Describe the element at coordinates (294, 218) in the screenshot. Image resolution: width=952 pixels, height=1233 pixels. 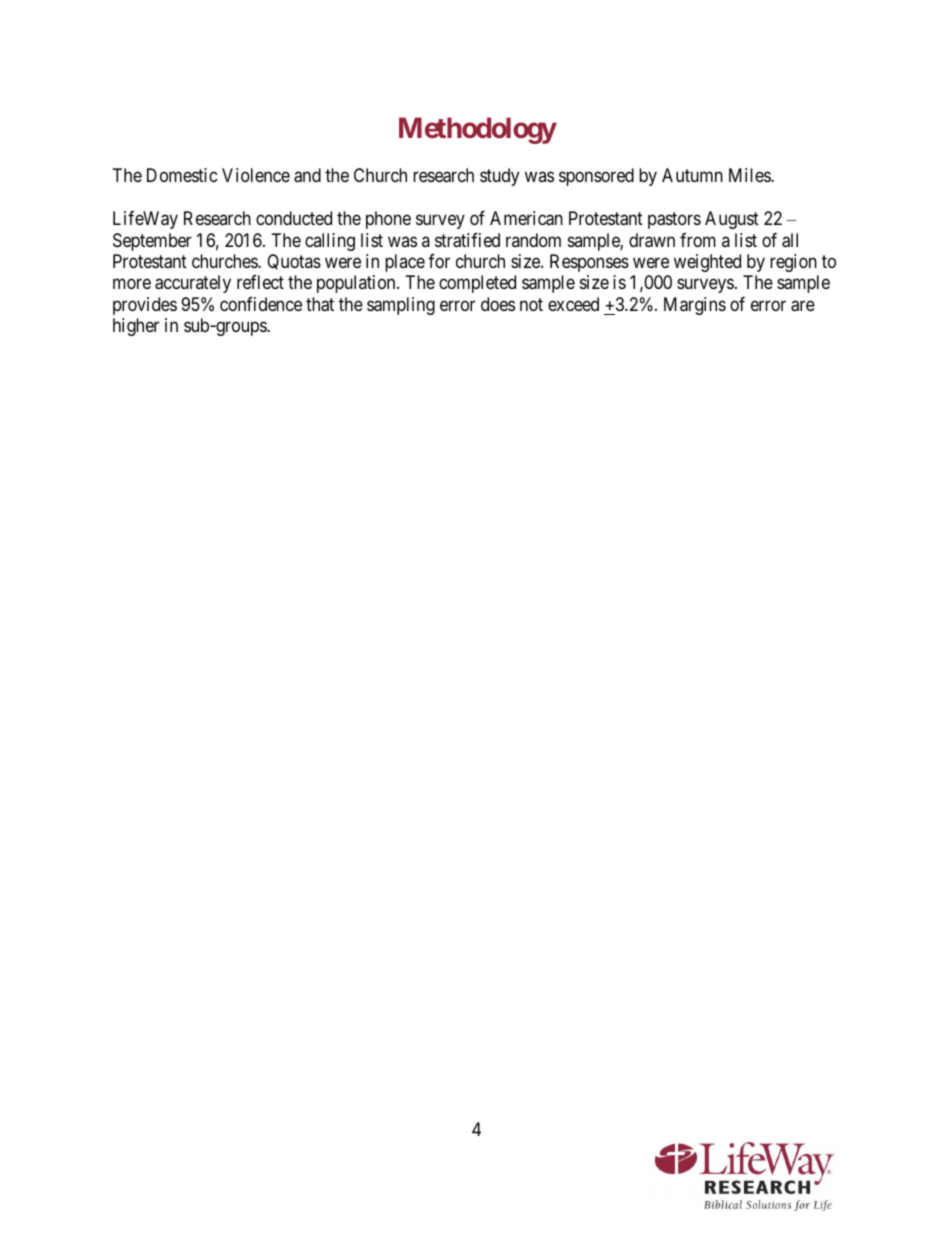
I see `conducted` at that location.
